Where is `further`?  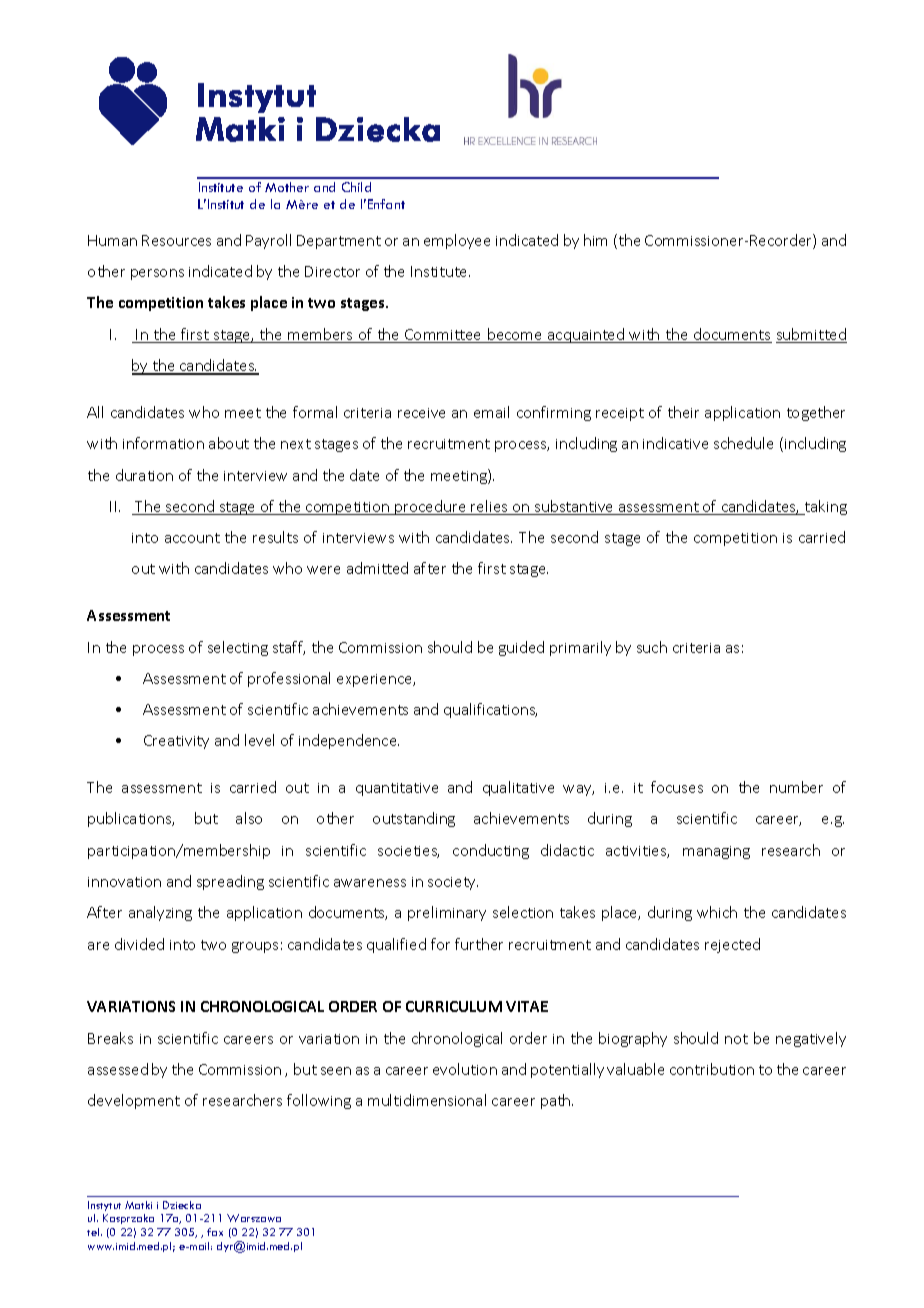 further is located at coordinates (479, 944).
